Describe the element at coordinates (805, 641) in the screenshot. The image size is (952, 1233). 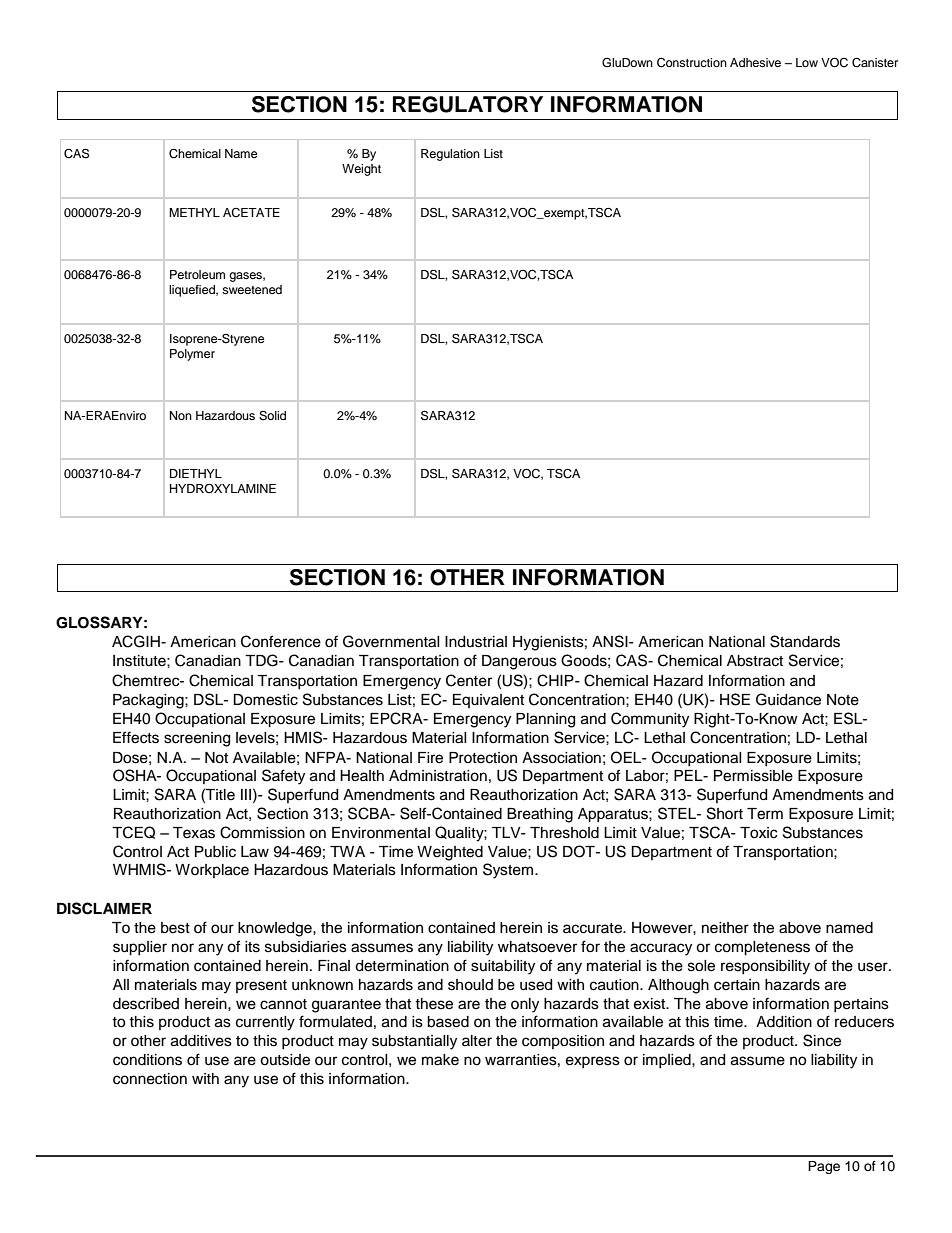
I see `Standards` at that location.
